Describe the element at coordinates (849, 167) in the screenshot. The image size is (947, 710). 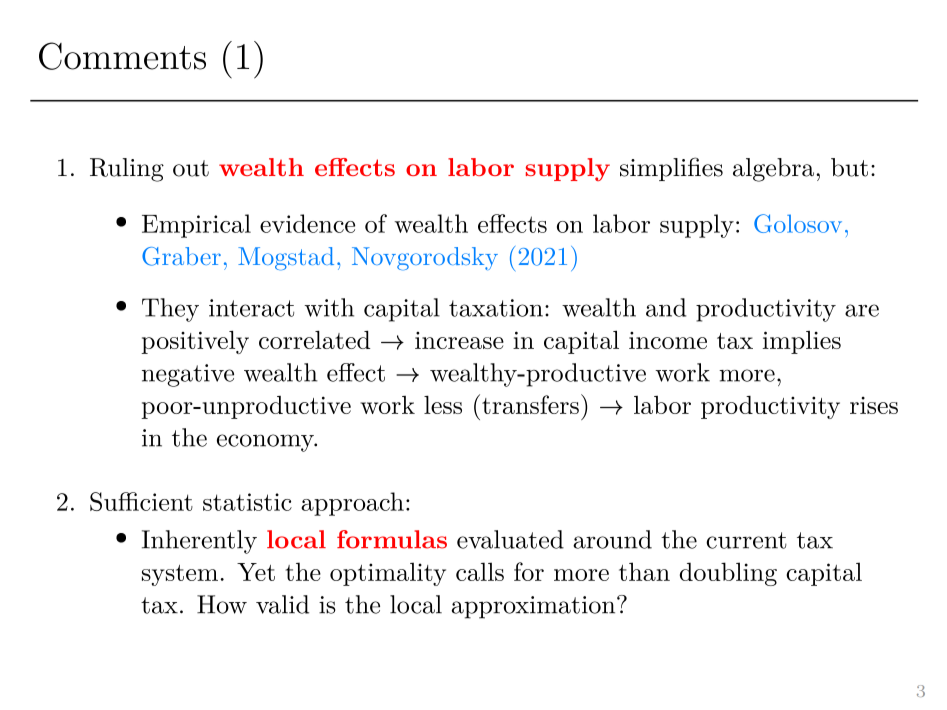
I see `but` at that location.
